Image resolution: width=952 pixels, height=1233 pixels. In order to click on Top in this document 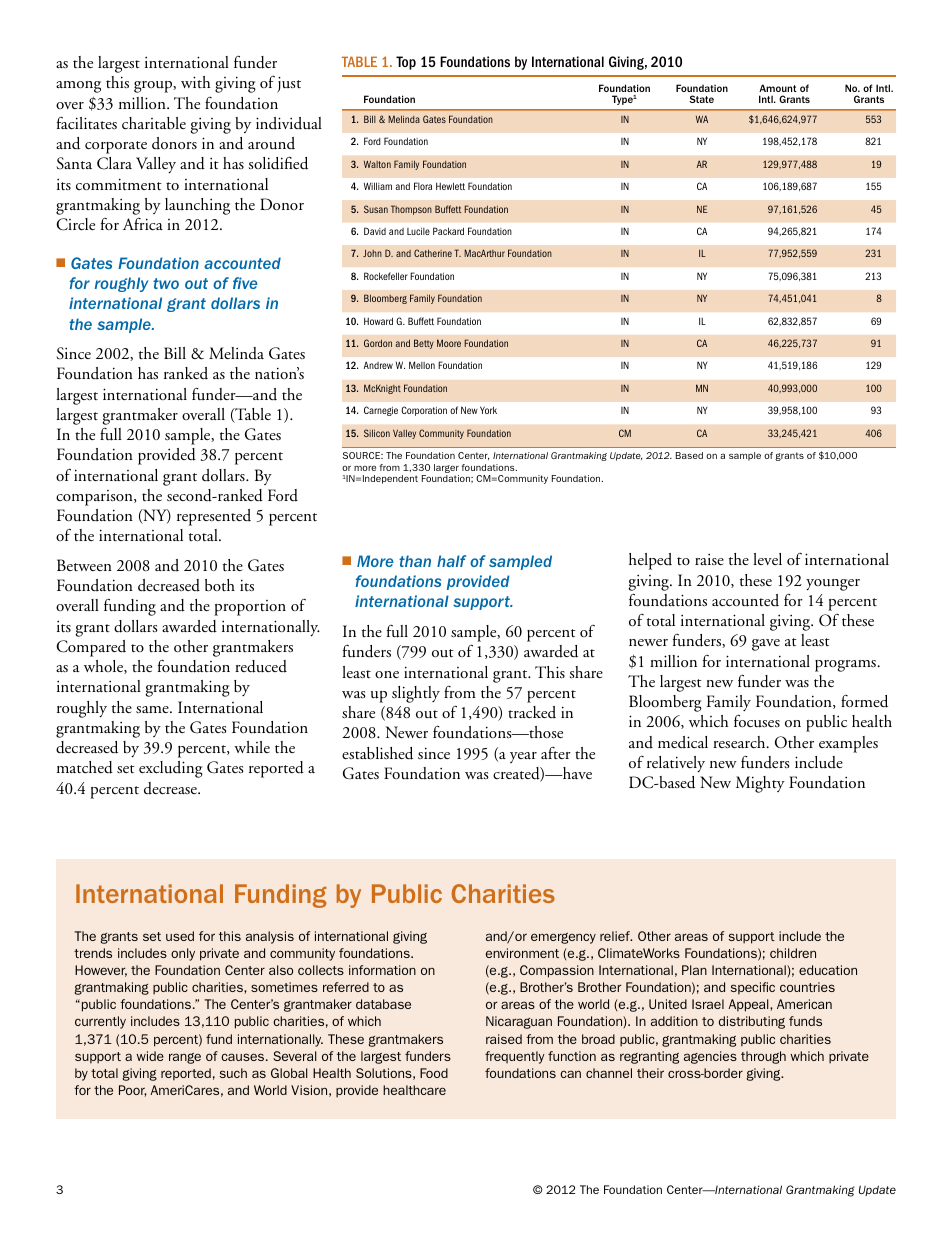, I will do `click(406, 63)`.
